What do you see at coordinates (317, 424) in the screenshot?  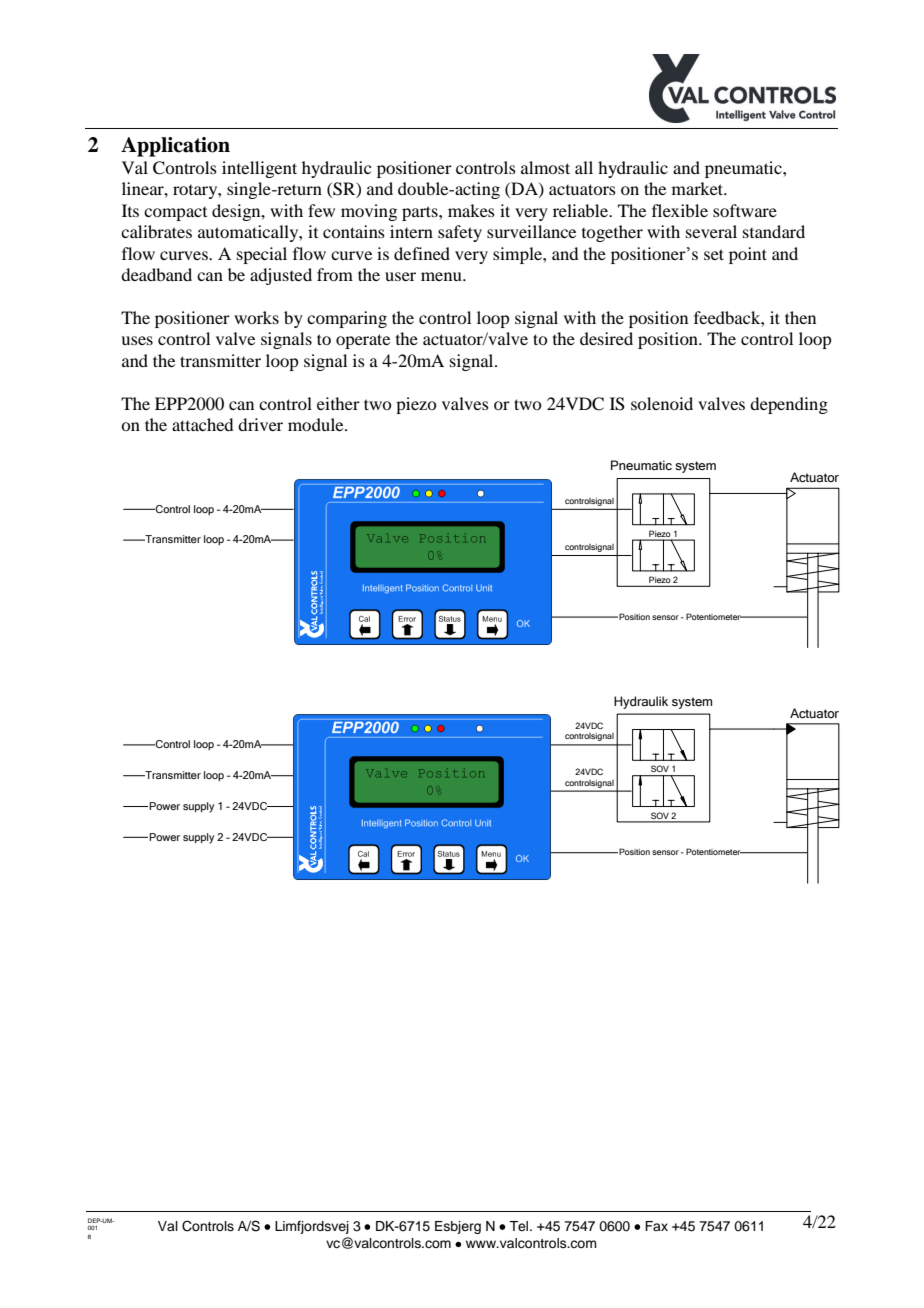 I see `module` at bounding box center [317, 424].
